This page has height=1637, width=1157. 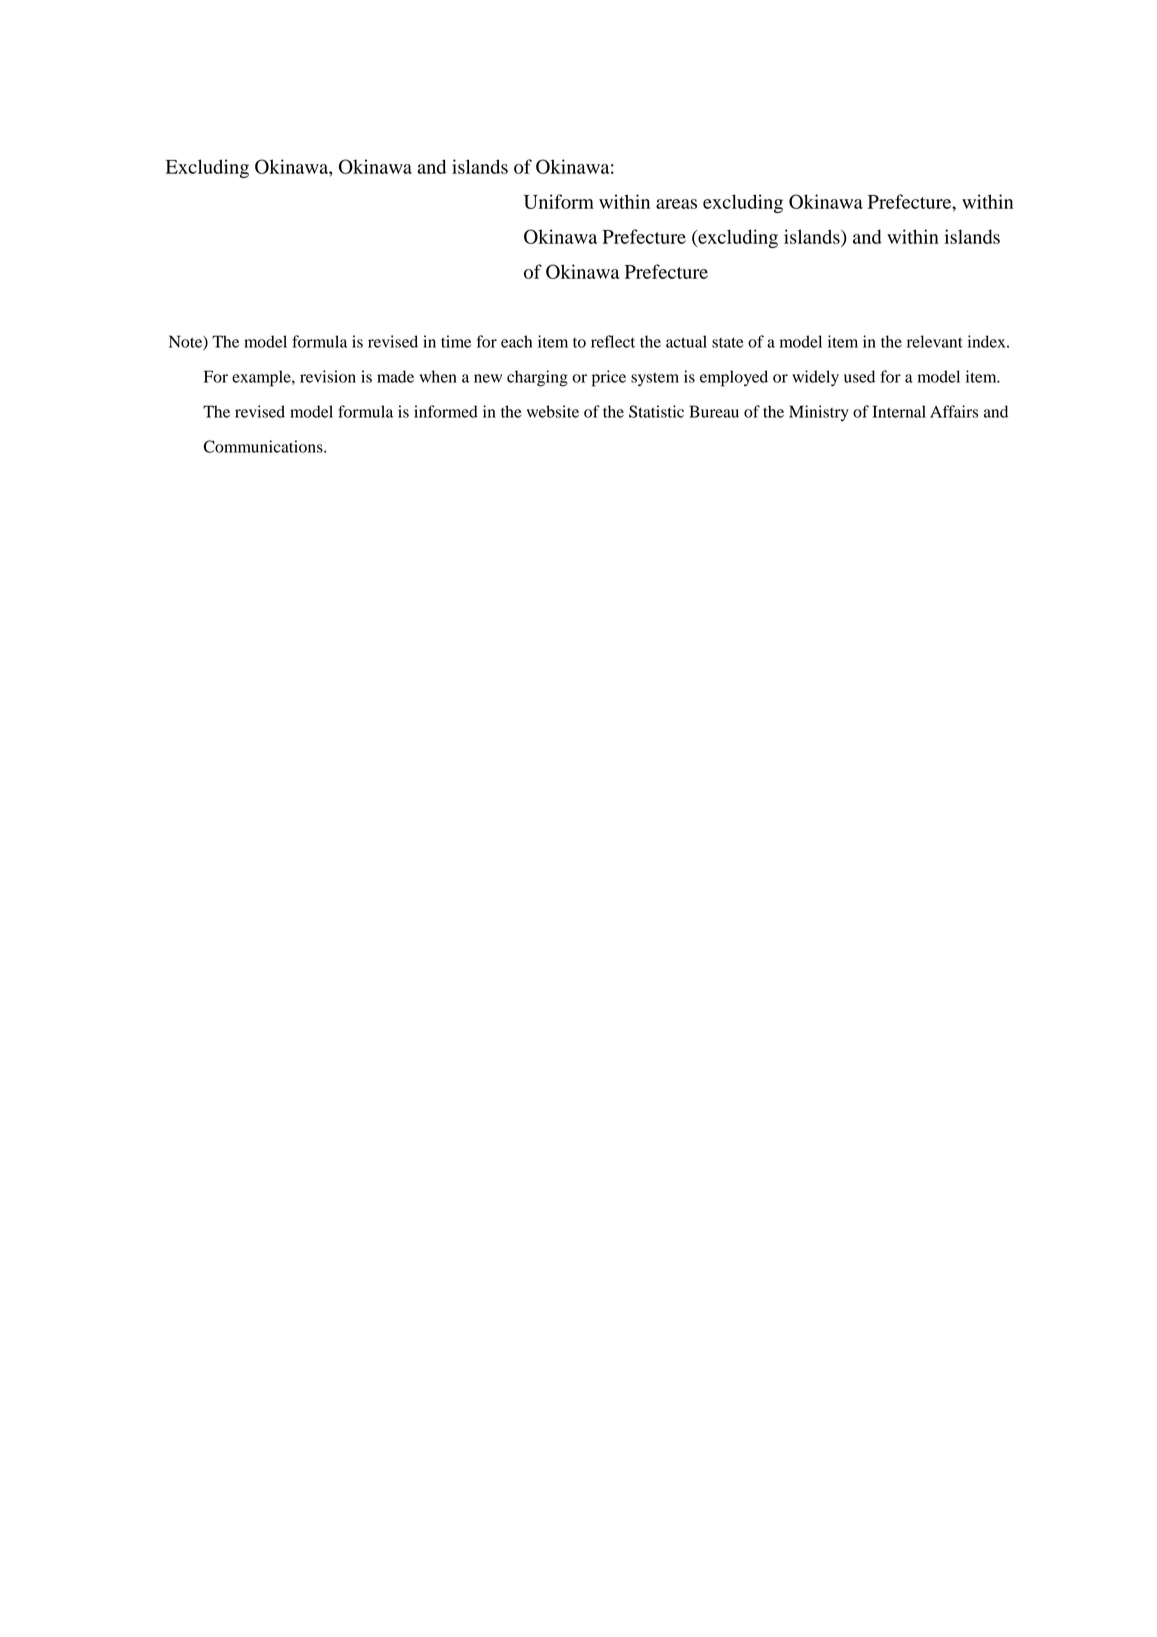 I want to click on areas, so click(x=676, y=204).
